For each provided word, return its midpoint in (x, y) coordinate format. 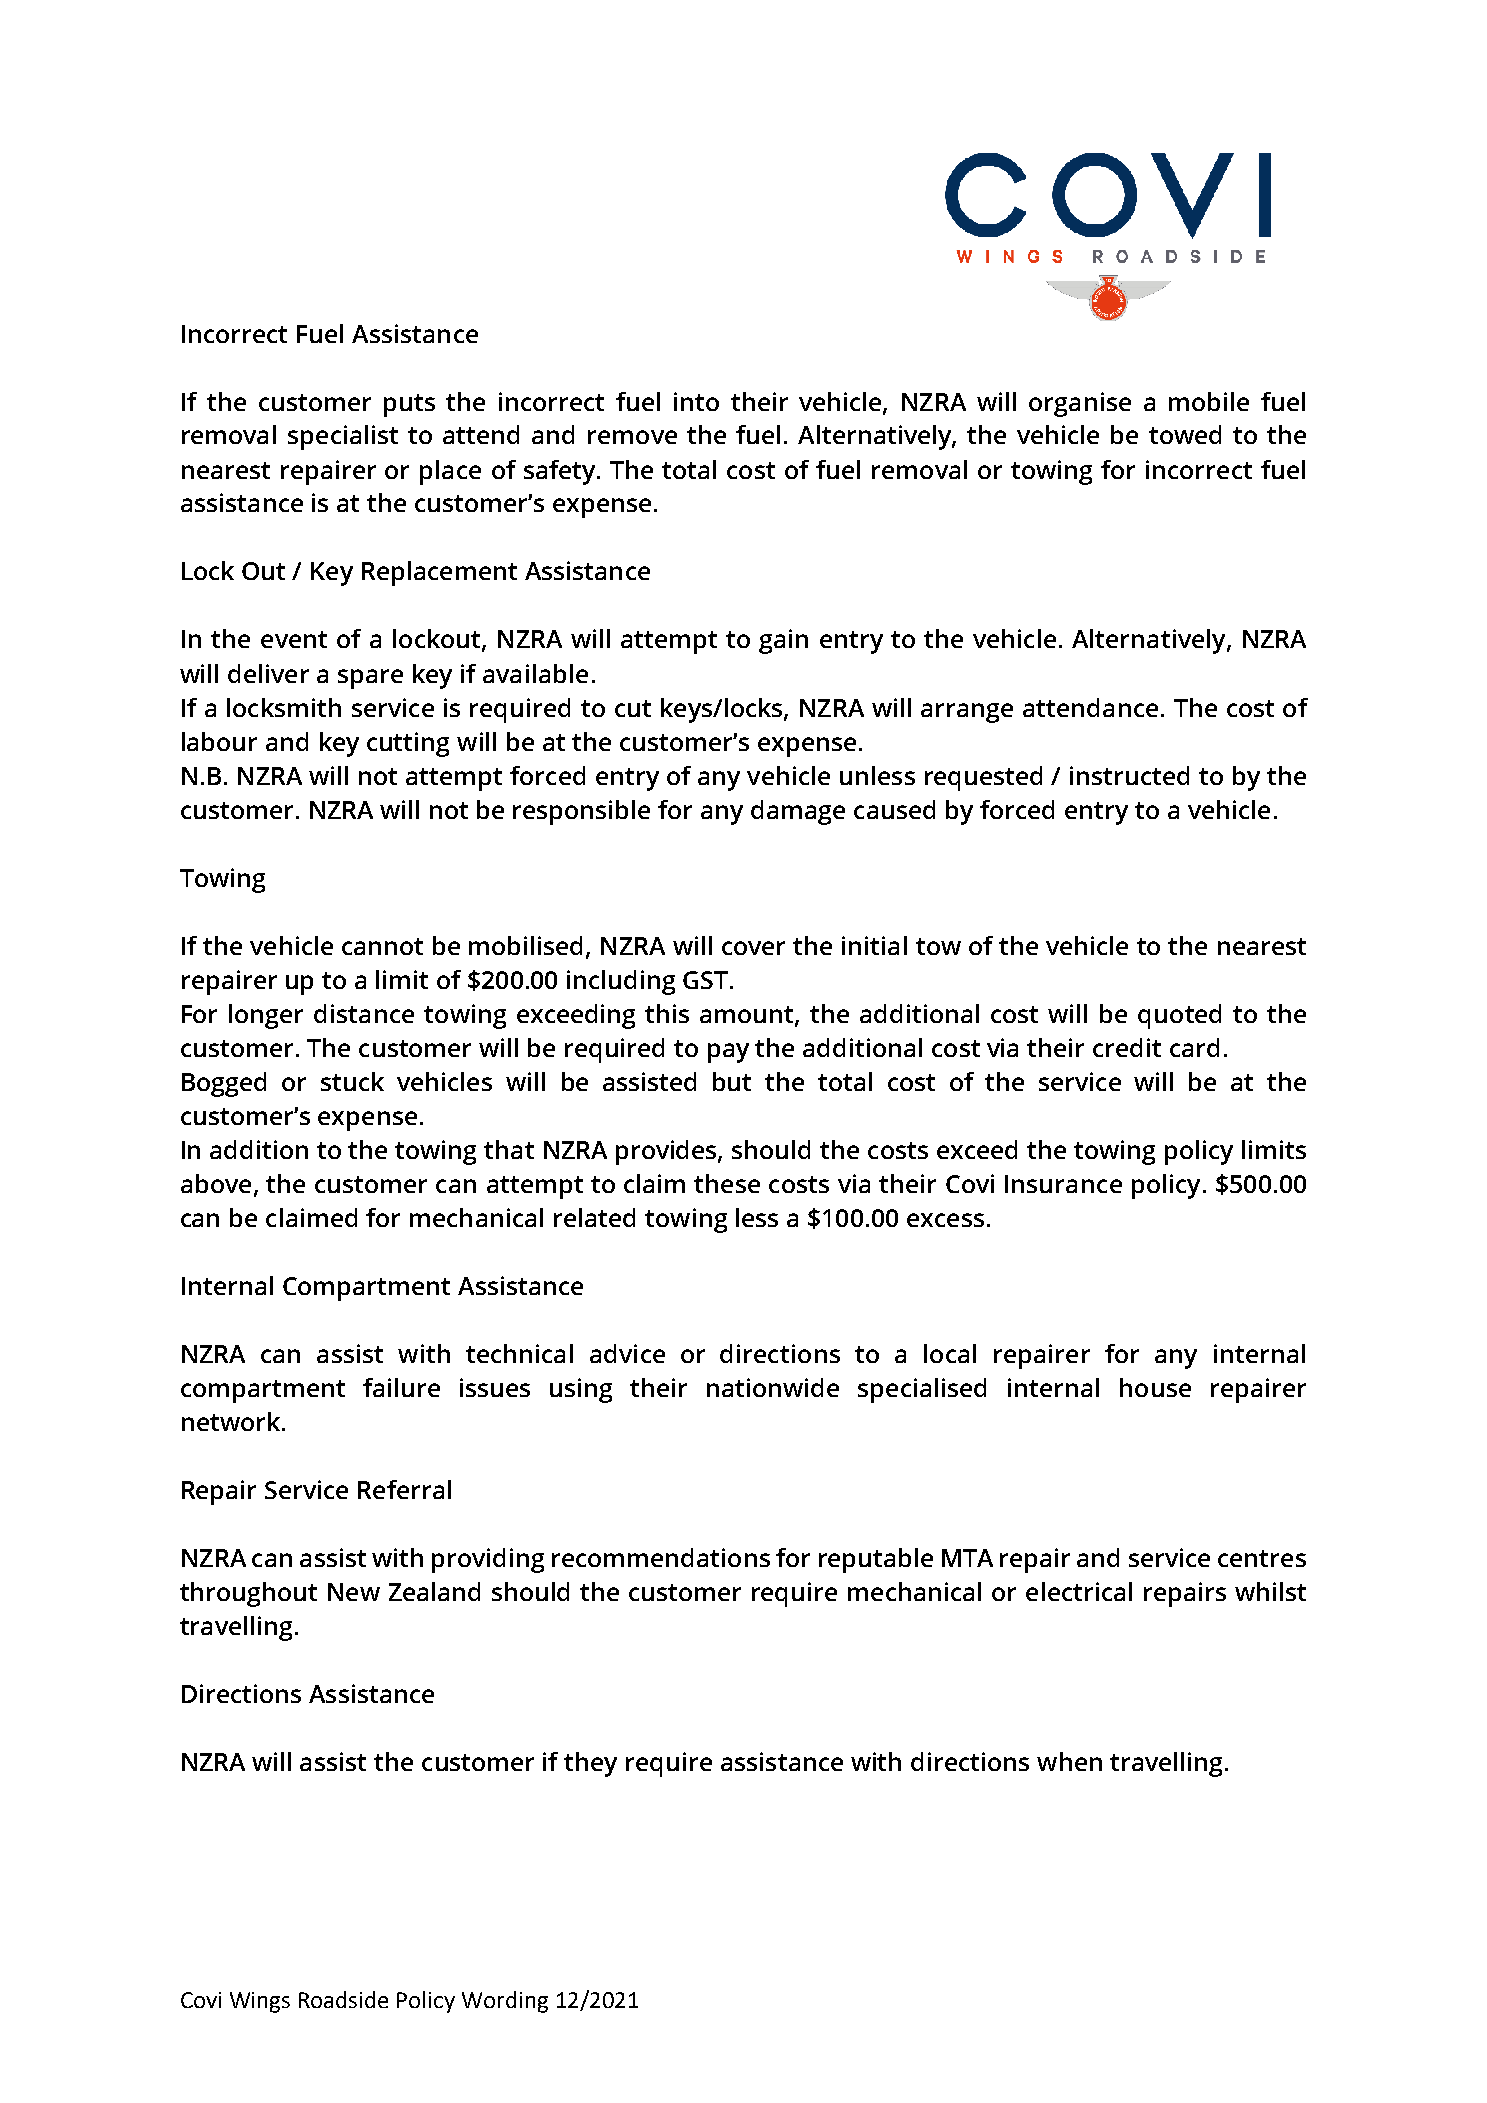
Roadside (343, 1999)
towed (1185, 434)
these (727, 1183)
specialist (343, 437)
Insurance (1063, 1184)
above (216, 1183)
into (696, 401)
